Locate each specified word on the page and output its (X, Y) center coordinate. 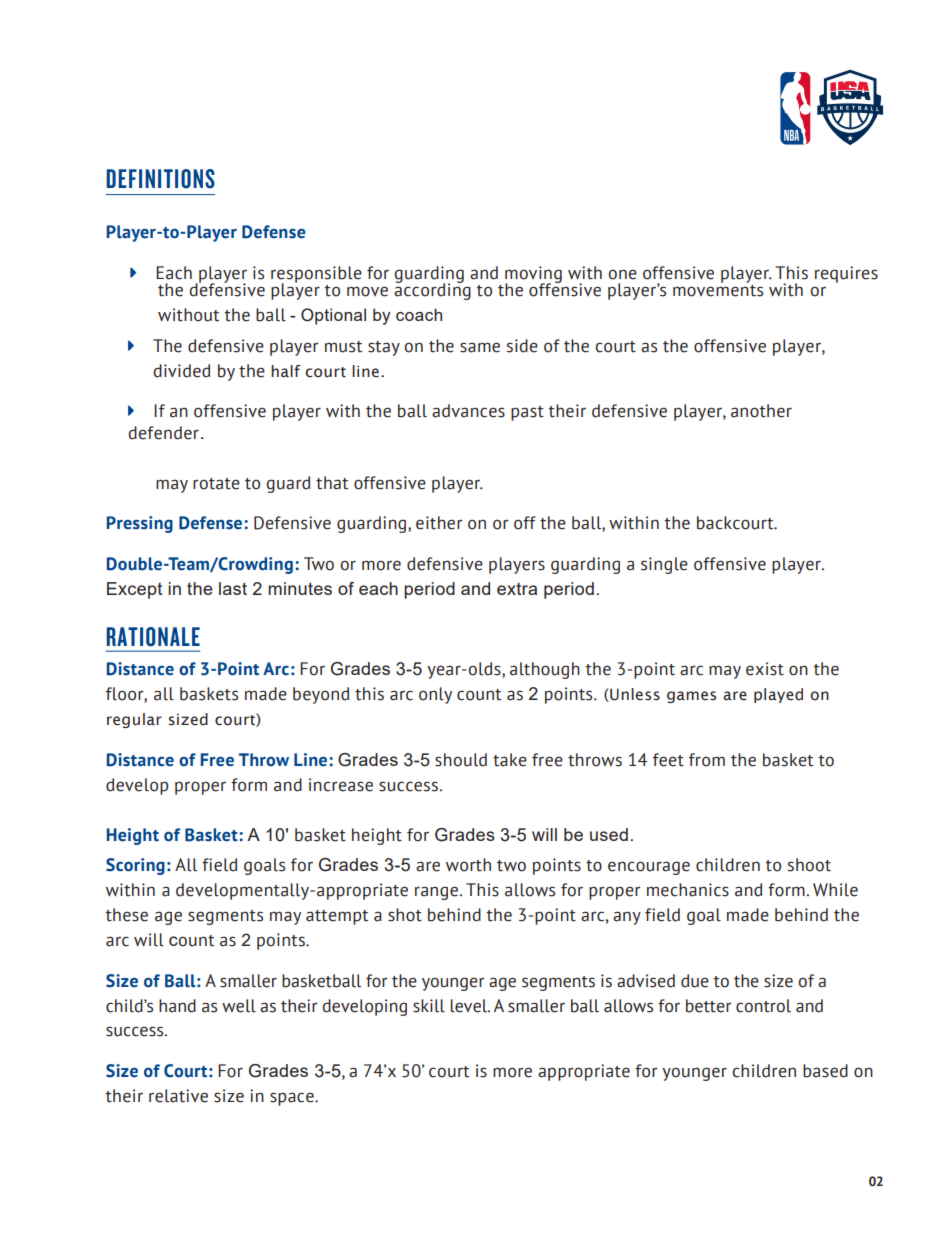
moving (533, 275)
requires (846, 274)
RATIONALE (153, 637)
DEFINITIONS (160, 179)
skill (429, 1006)
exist (765, 669)
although (545, 670)
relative (178, 1096)
